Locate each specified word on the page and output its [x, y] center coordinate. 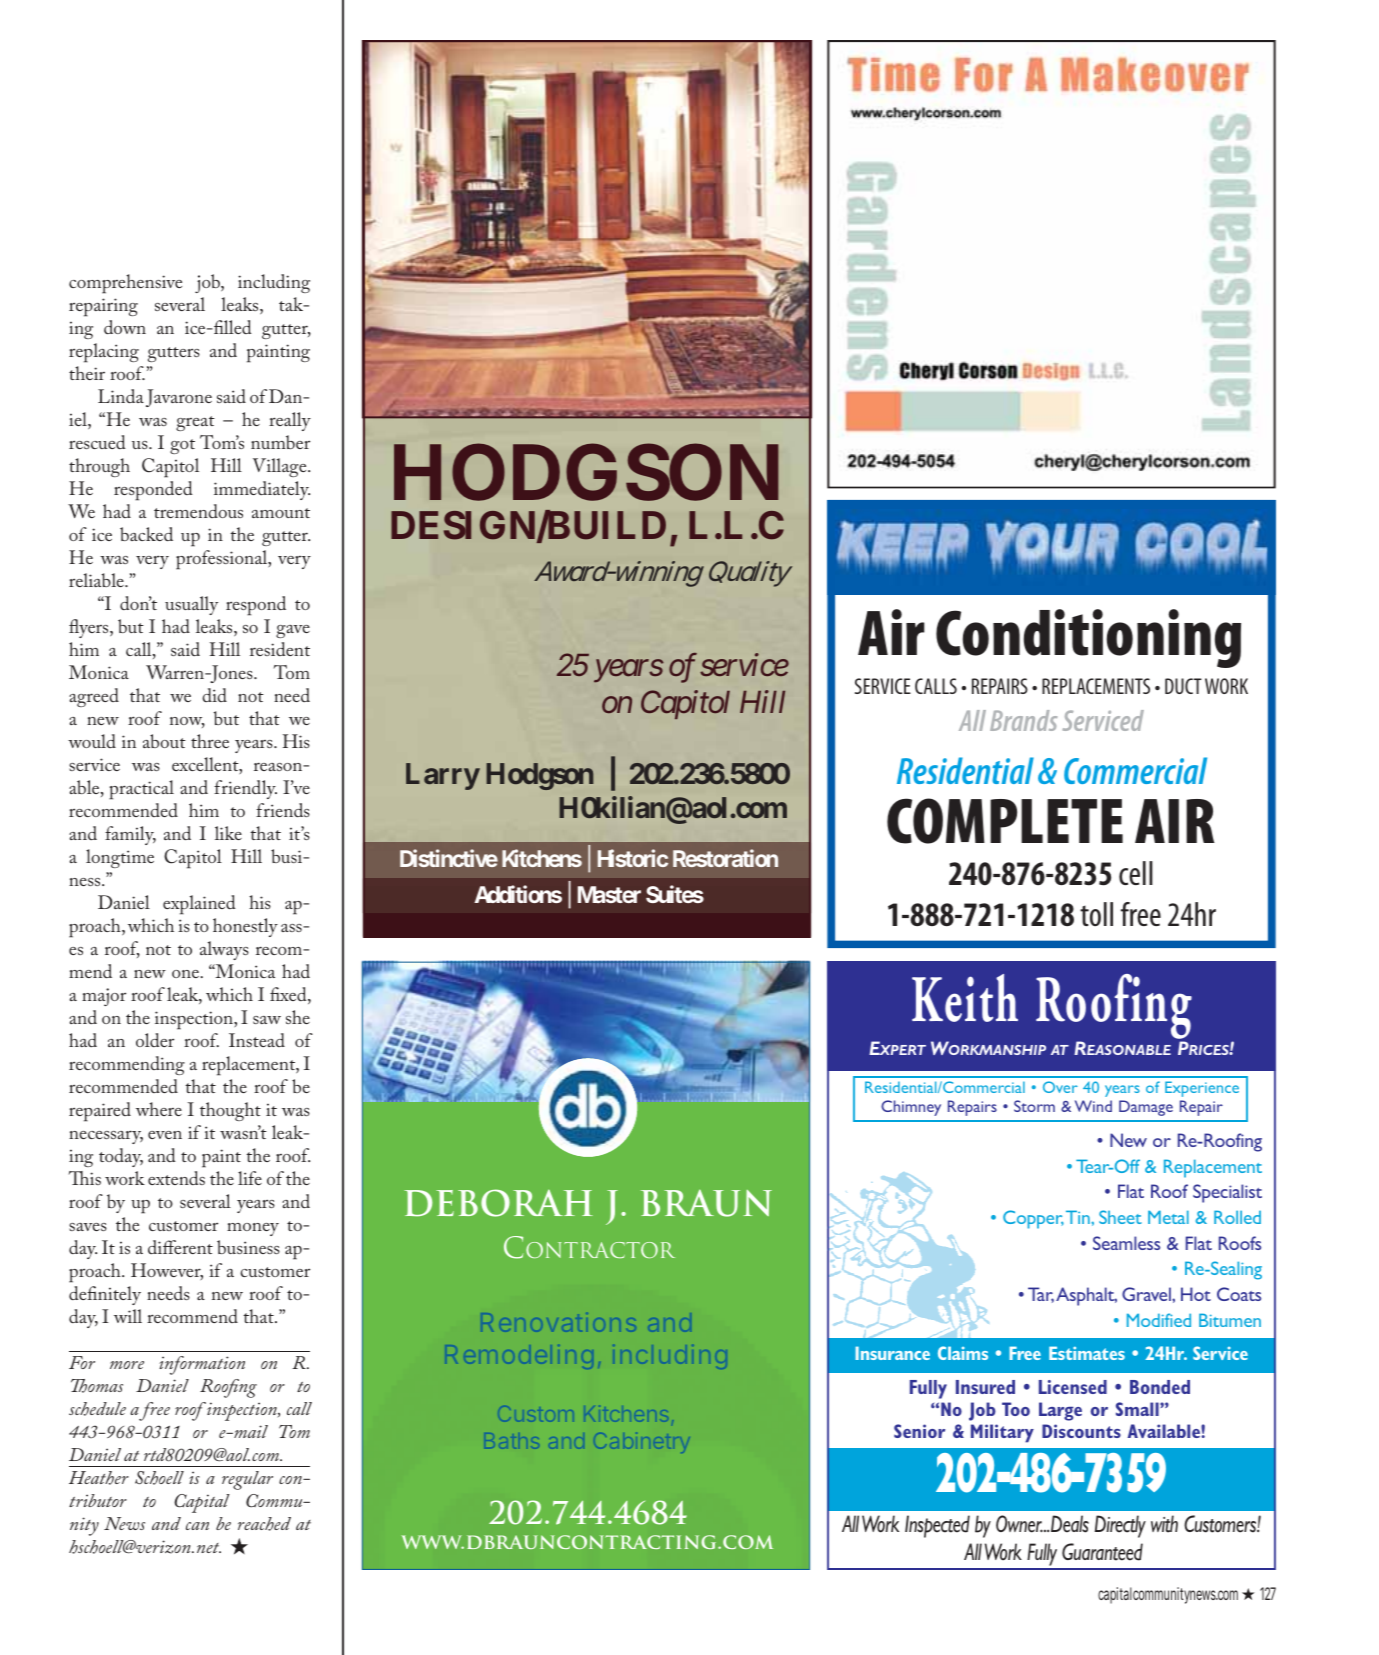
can [197, 1526]
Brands [1023, 720]
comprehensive [125, 284]
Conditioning [1088, 638]
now [187, 722]
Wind [1093, 1106]
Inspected [937, 1526]
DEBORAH [498, 1203]
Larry [443, 776]
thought [230, 1111]
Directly [1120, 1526]
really [290, 421]
